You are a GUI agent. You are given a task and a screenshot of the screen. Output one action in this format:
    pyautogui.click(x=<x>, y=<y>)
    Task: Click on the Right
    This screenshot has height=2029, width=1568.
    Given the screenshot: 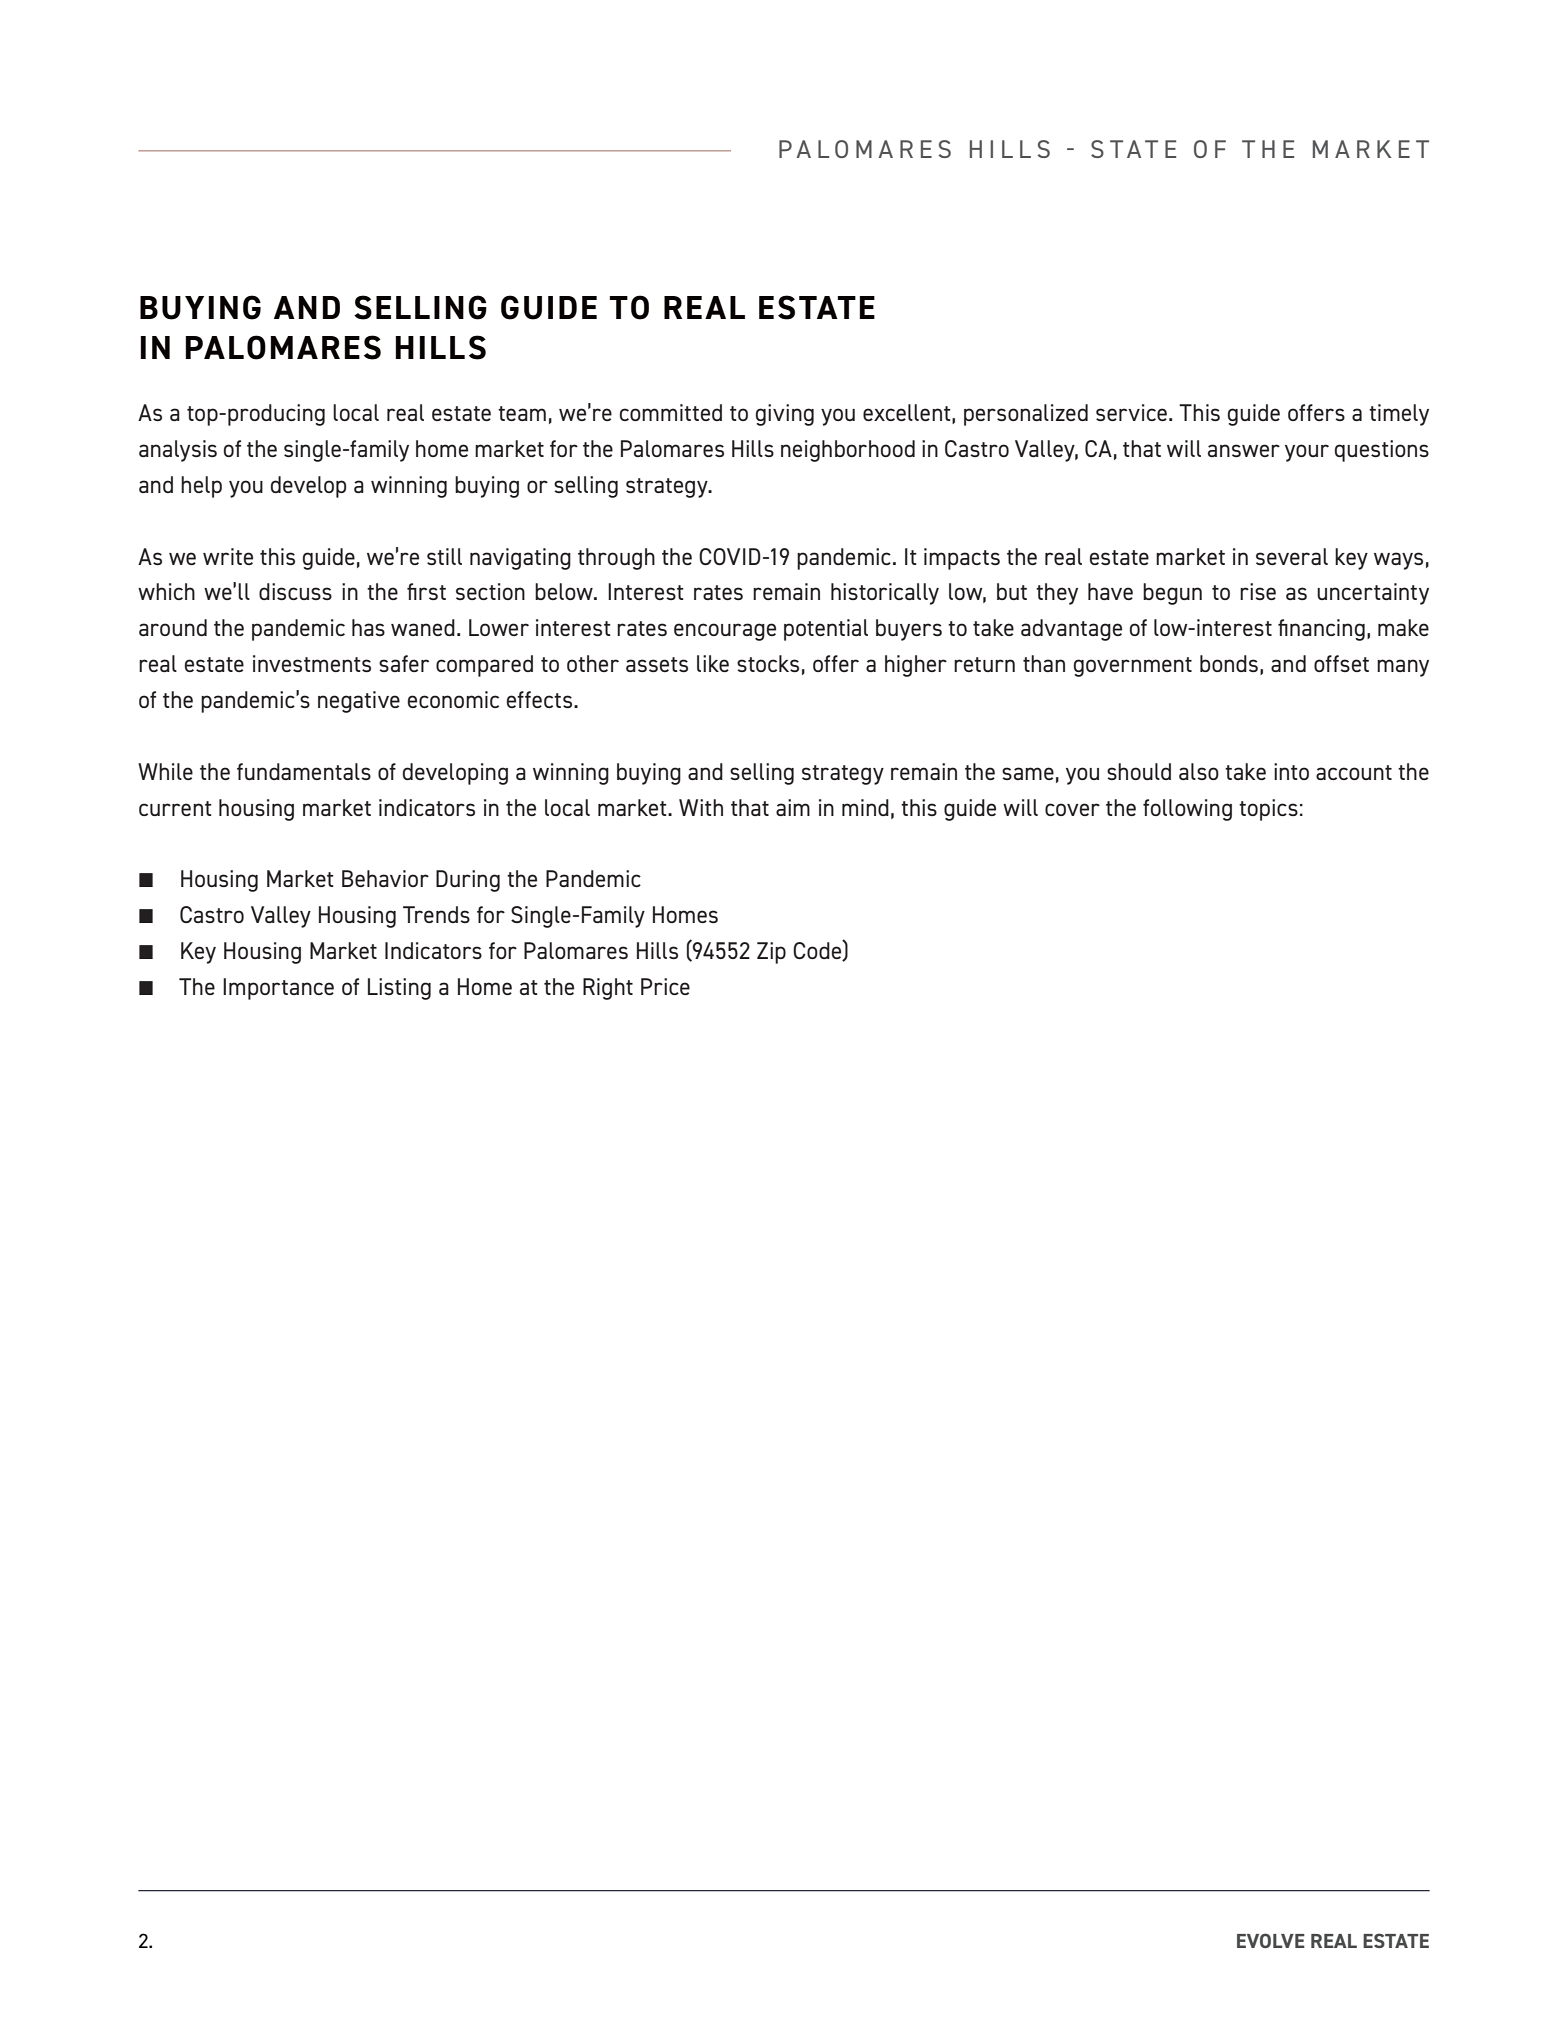 What is the action you would take?
    pyautogui.click(x=608, y=989)
